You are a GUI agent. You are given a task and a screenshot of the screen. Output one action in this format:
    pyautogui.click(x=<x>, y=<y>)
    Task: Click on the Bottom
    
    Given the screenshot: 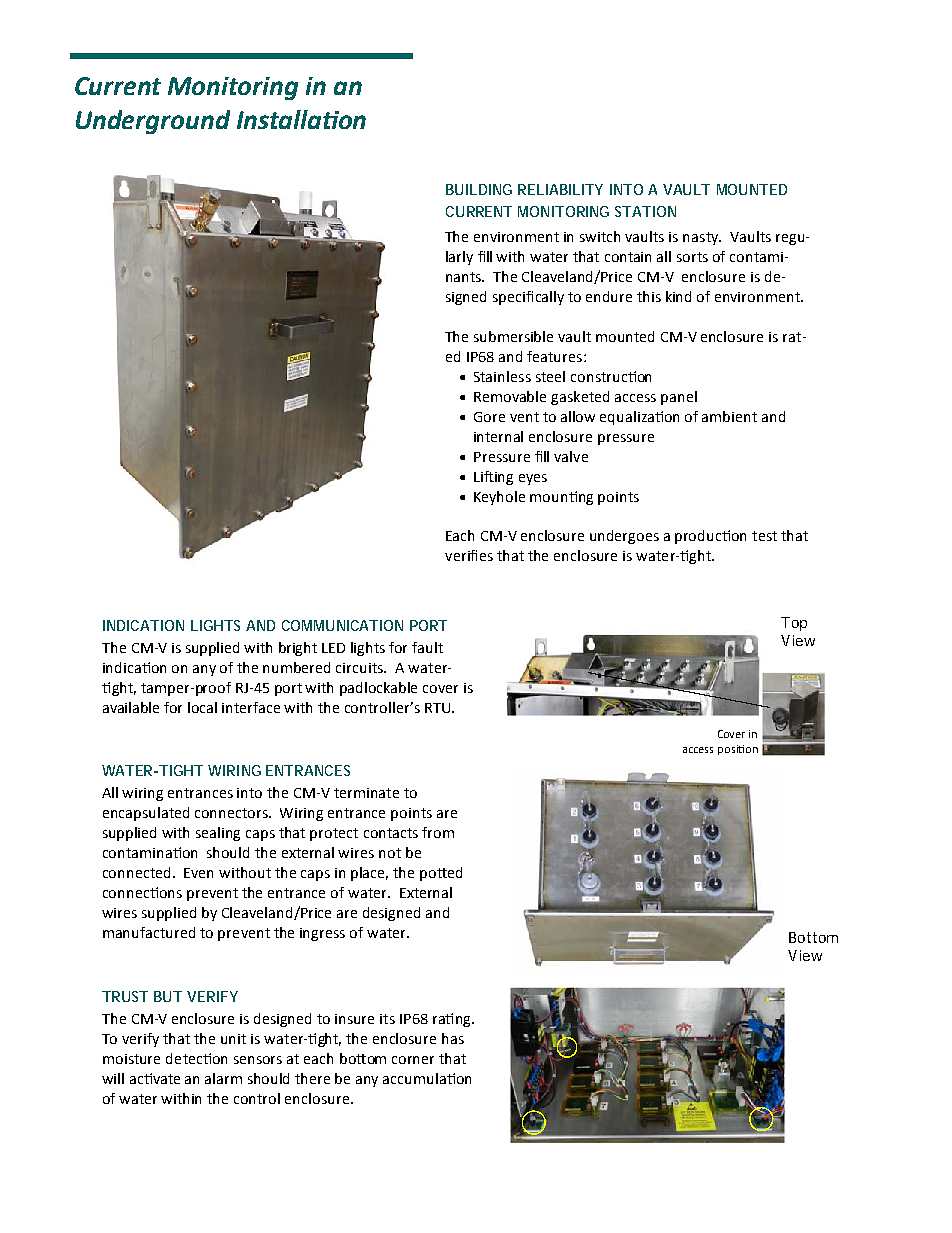 What is the action you would take?
    pyautogui.click(x=813, y=937)
